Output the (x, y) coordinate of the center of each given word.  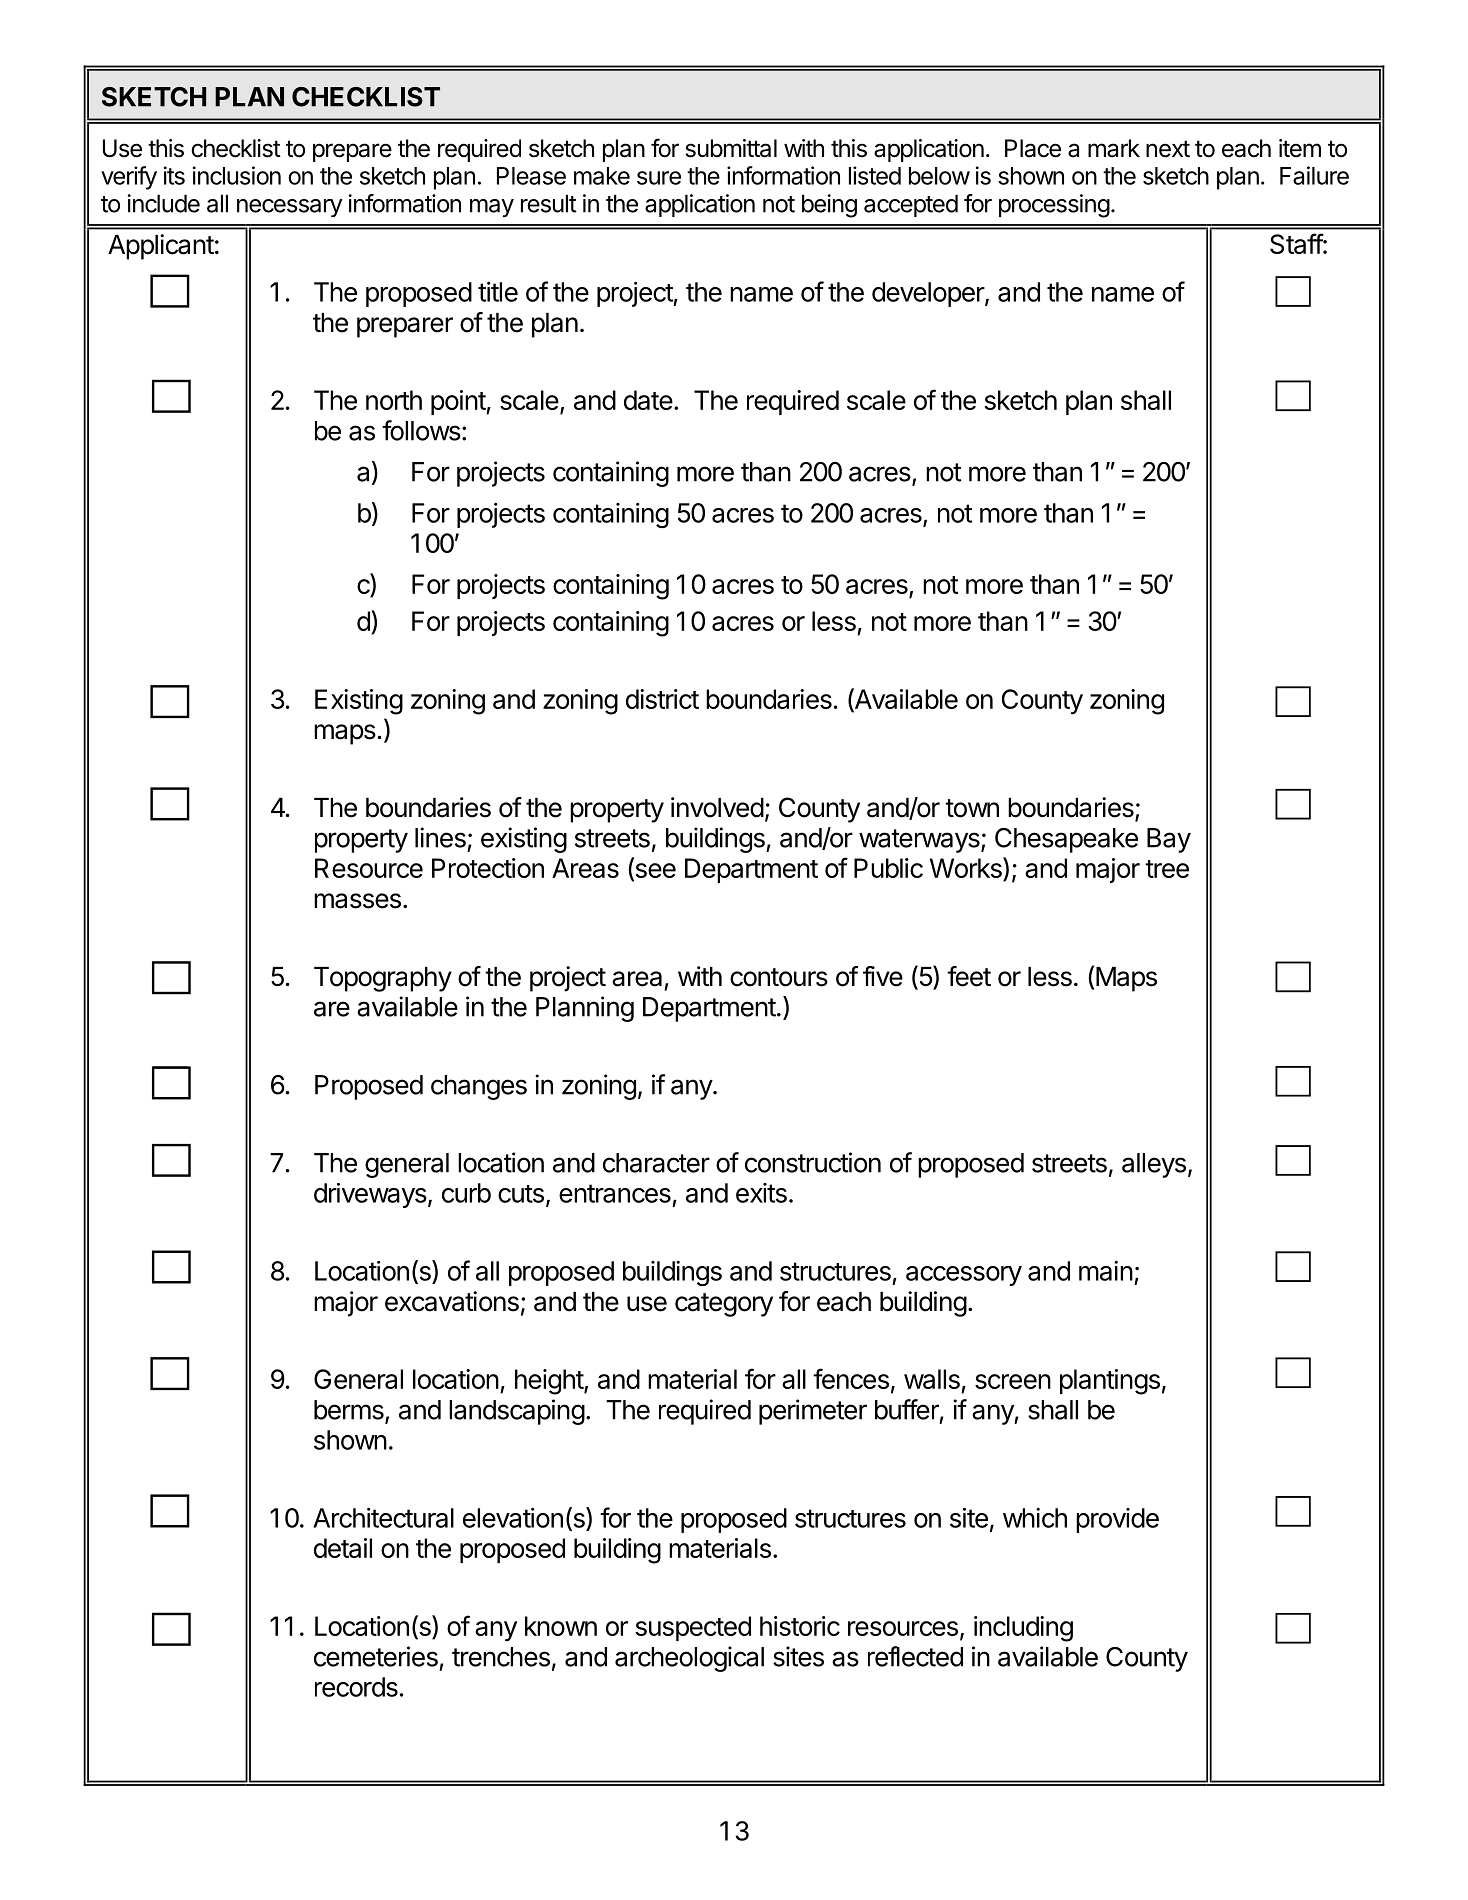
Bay (1169, 840)
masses (357, 901)
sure (659, 178)
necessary (289, 208)
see (654, 872)
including (1023, 1629)
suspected (693, 1628)
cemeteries (376, 1656)
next (1168, 149)
